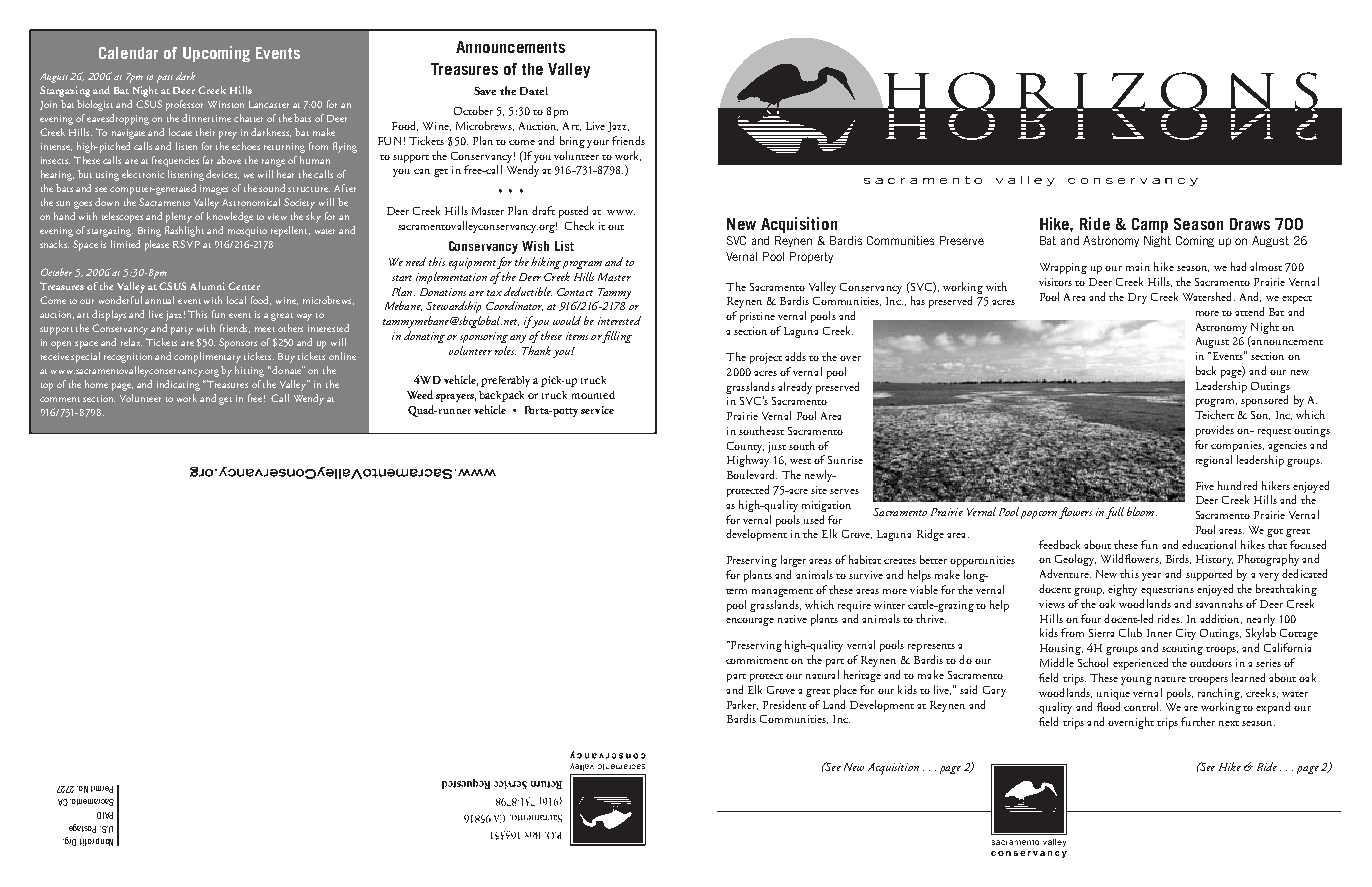  I want to click on plenty, so click(179, 217).
